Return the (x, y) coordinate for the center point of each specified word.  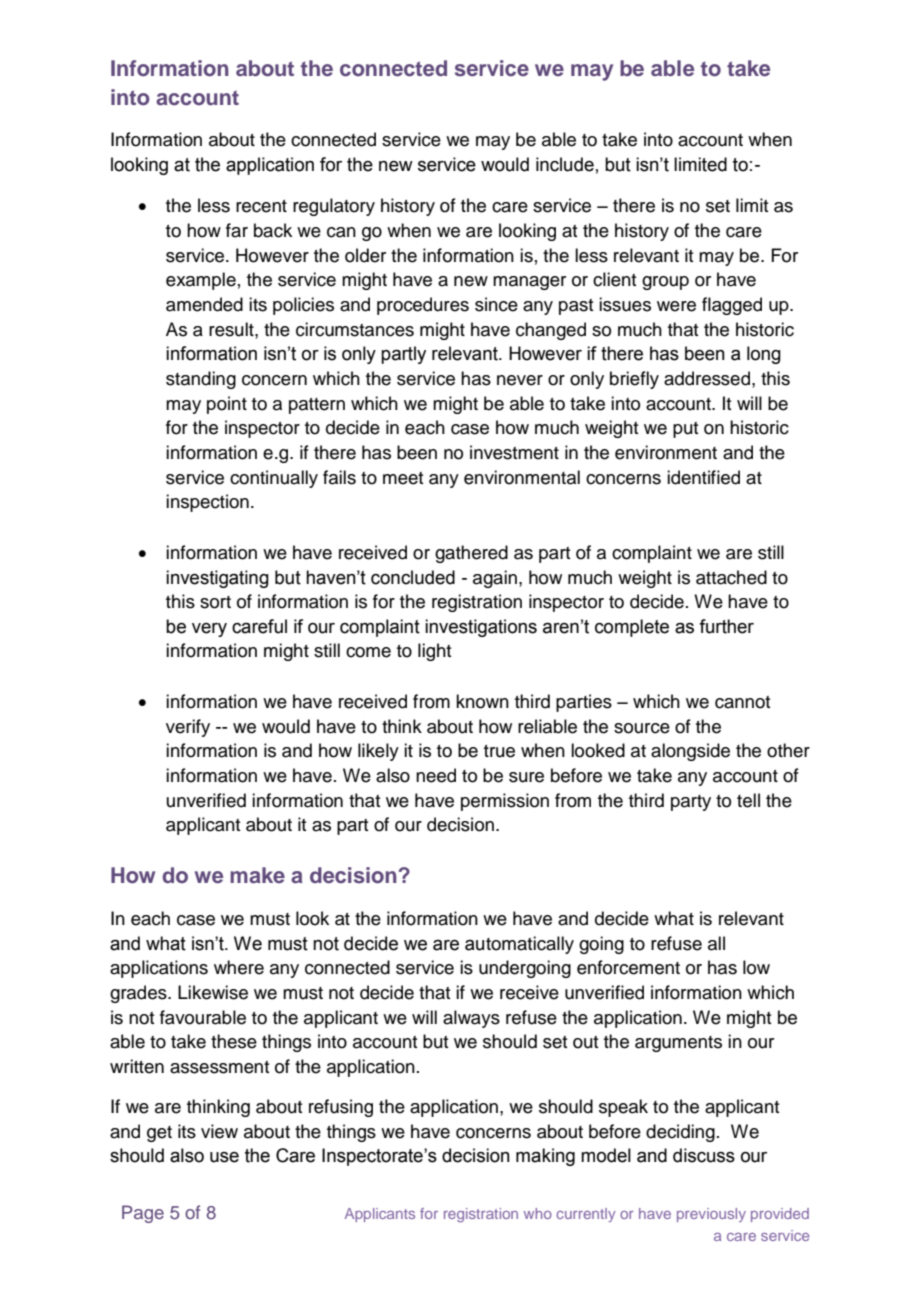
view (219, 1131)
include (565, 164)
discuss (704, 1155)
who (538, 1213)
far (237, 230)
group (665, 283)
